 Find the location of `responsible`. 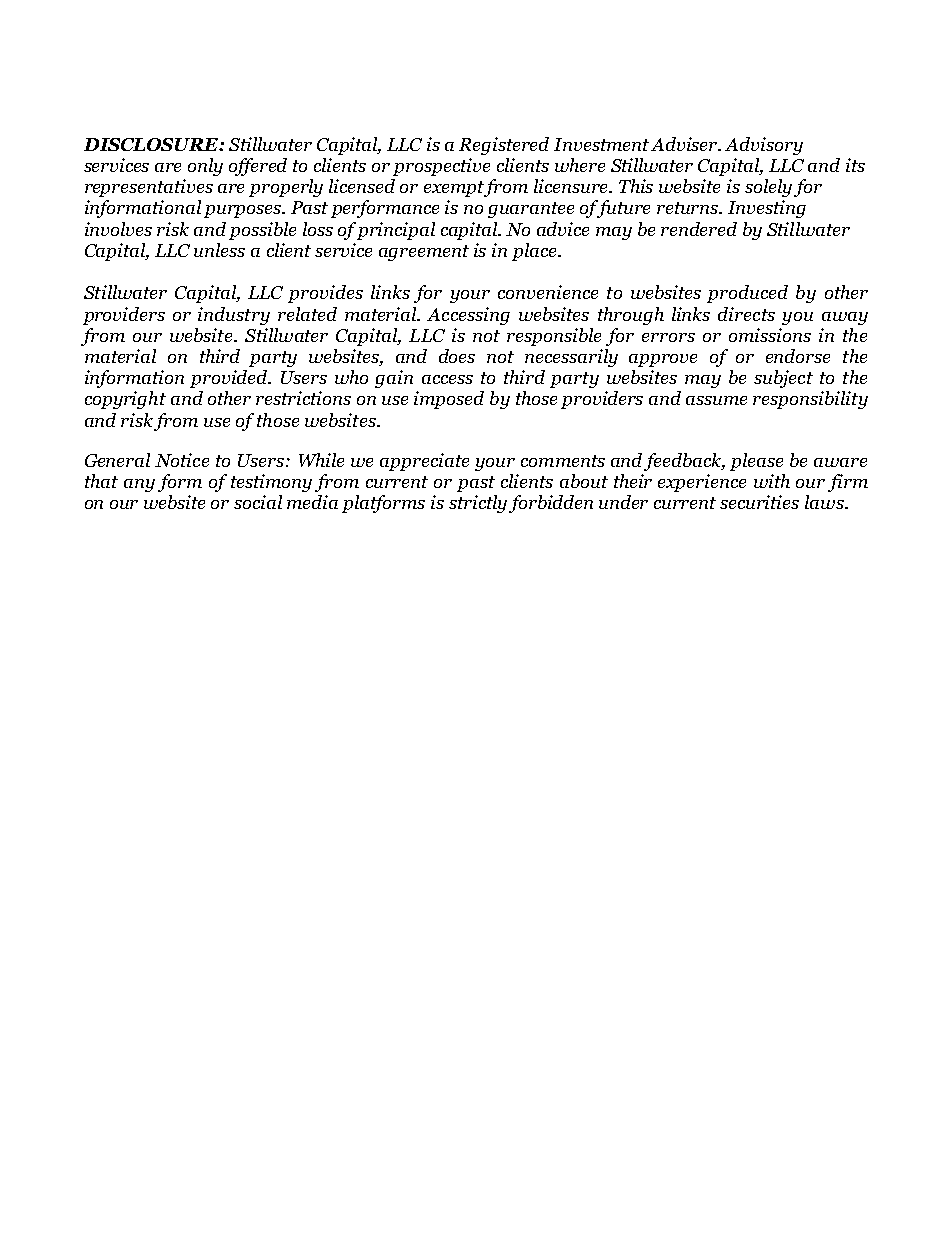

responsible is located at coordinates (554, 337).
